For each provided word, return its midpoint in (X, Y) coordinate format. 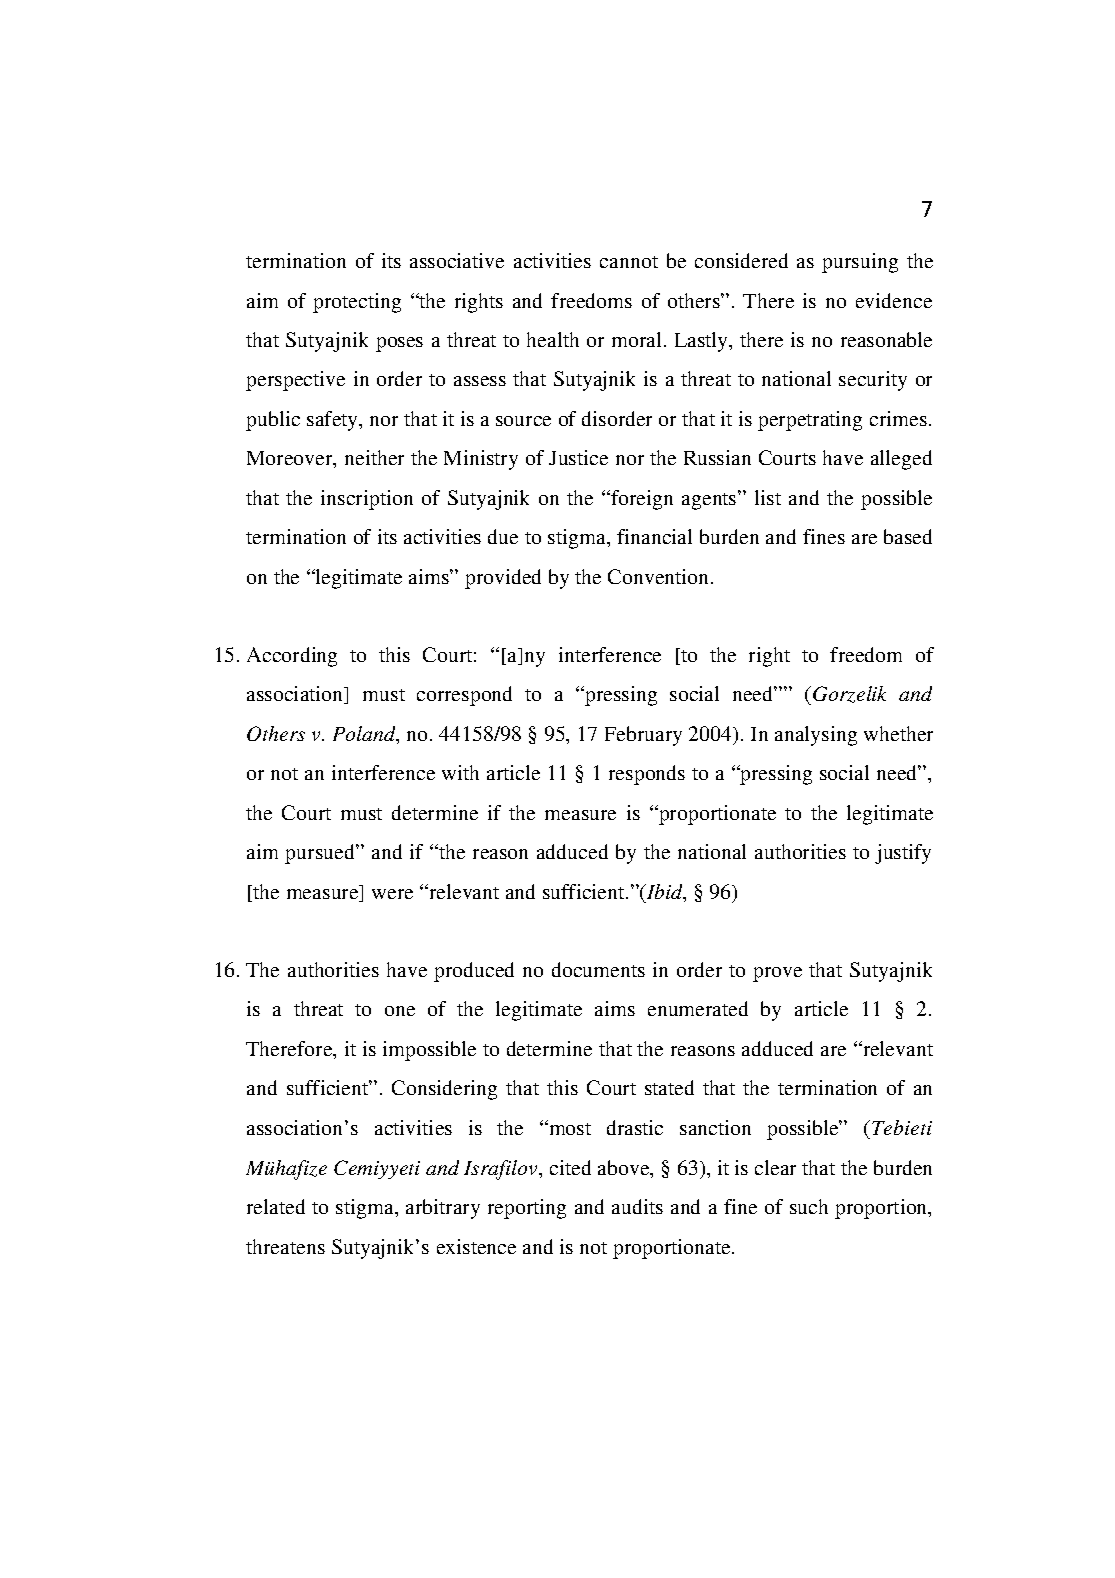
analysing (816, 736)
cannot (629, 262)
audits (637, 1206)
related (276, 1206)
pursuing (860, 263)
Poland (365, 735)
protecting (357, 303)
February (643, 736)
